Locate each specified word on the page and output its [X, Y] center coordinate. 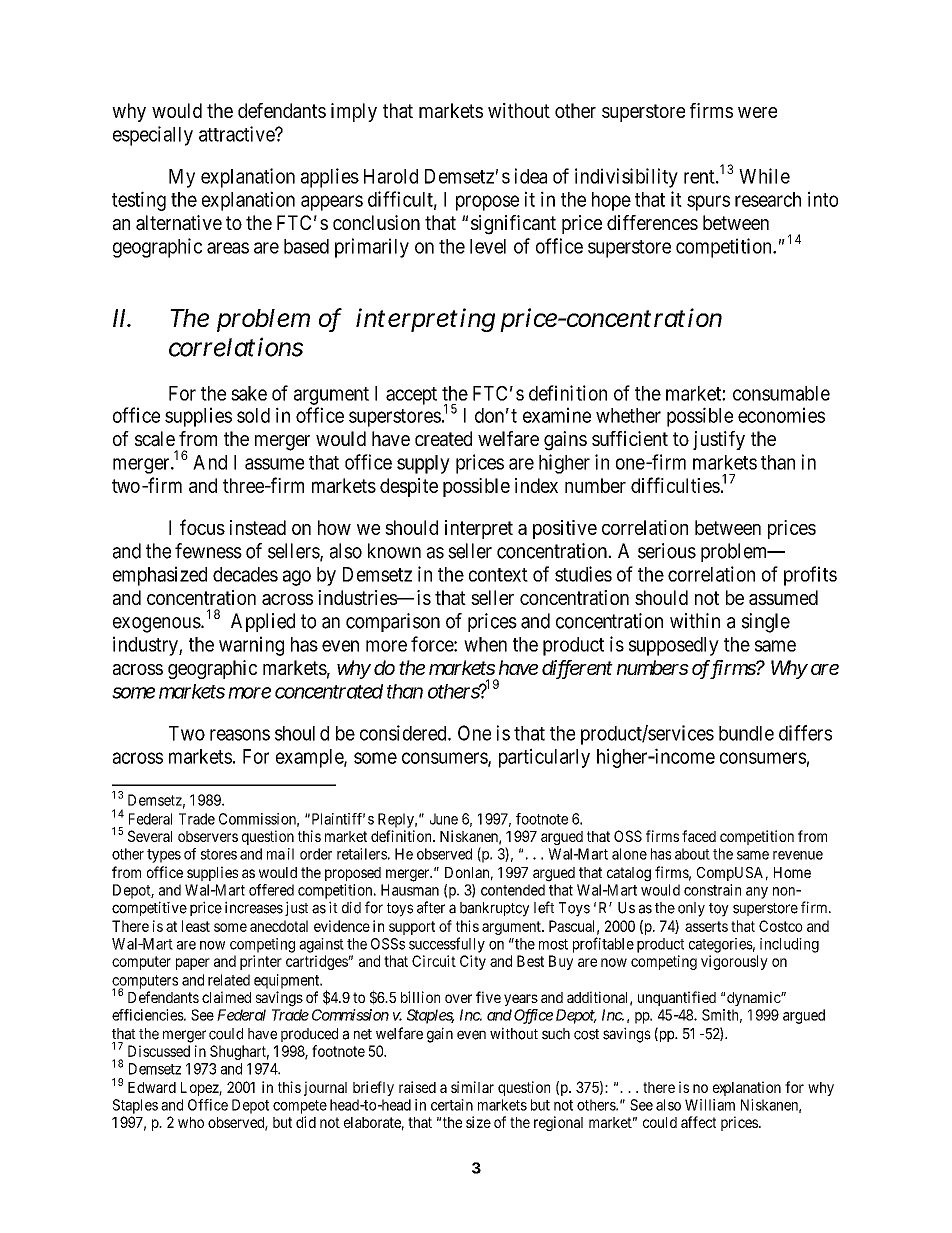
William [710, 1105]
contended [513, 890]
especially [153, 136]
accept [411, 396]
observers [208, 836]
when [485, 644]
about [692, 854]
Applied [263, 622]
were [757, 112]
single [766, 623]
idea [531, 176]
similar [472, 1087]
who [191, 1122]
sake [249, 393]
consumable [781, 393]
